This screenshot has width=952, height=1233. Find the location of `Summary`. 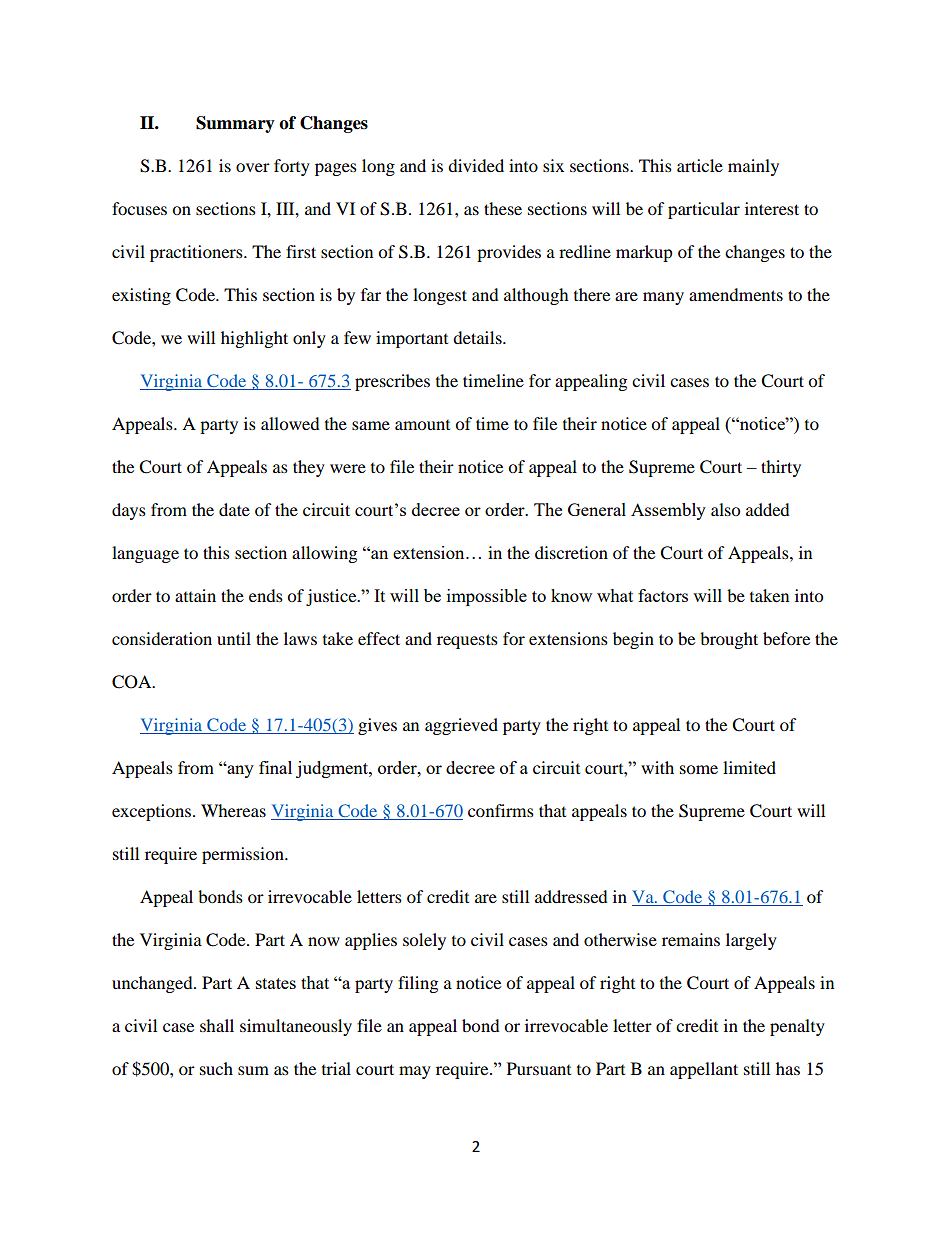

Summary is located at coordinates (235, 124).
